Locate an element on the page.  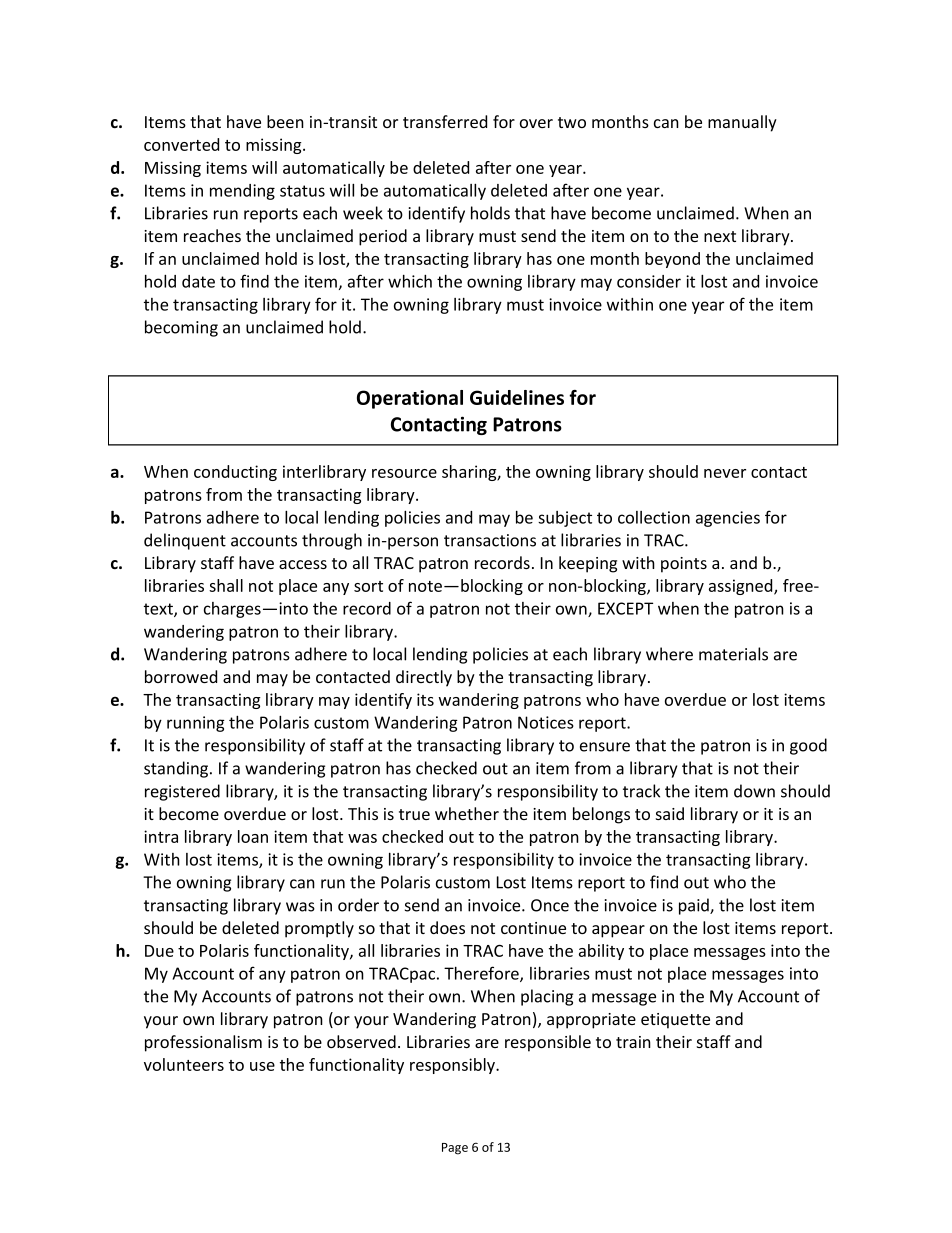
transferred is located at coordinates (445, 121).
